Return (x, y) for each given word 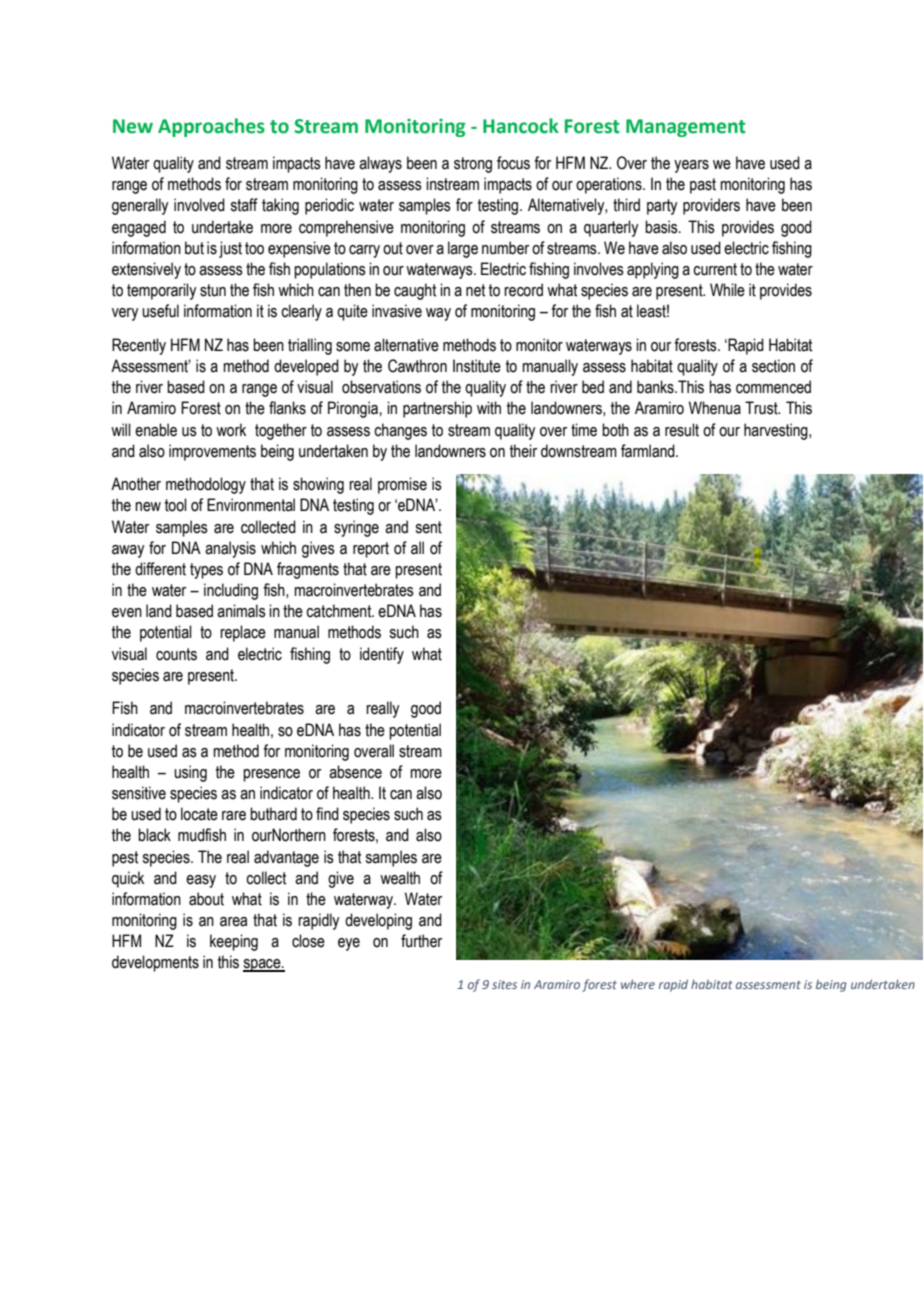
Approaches (211, 127)
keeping (234, 942)
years (691, 166)
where (638, 984)
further (421, 941)
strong (473, 165)
